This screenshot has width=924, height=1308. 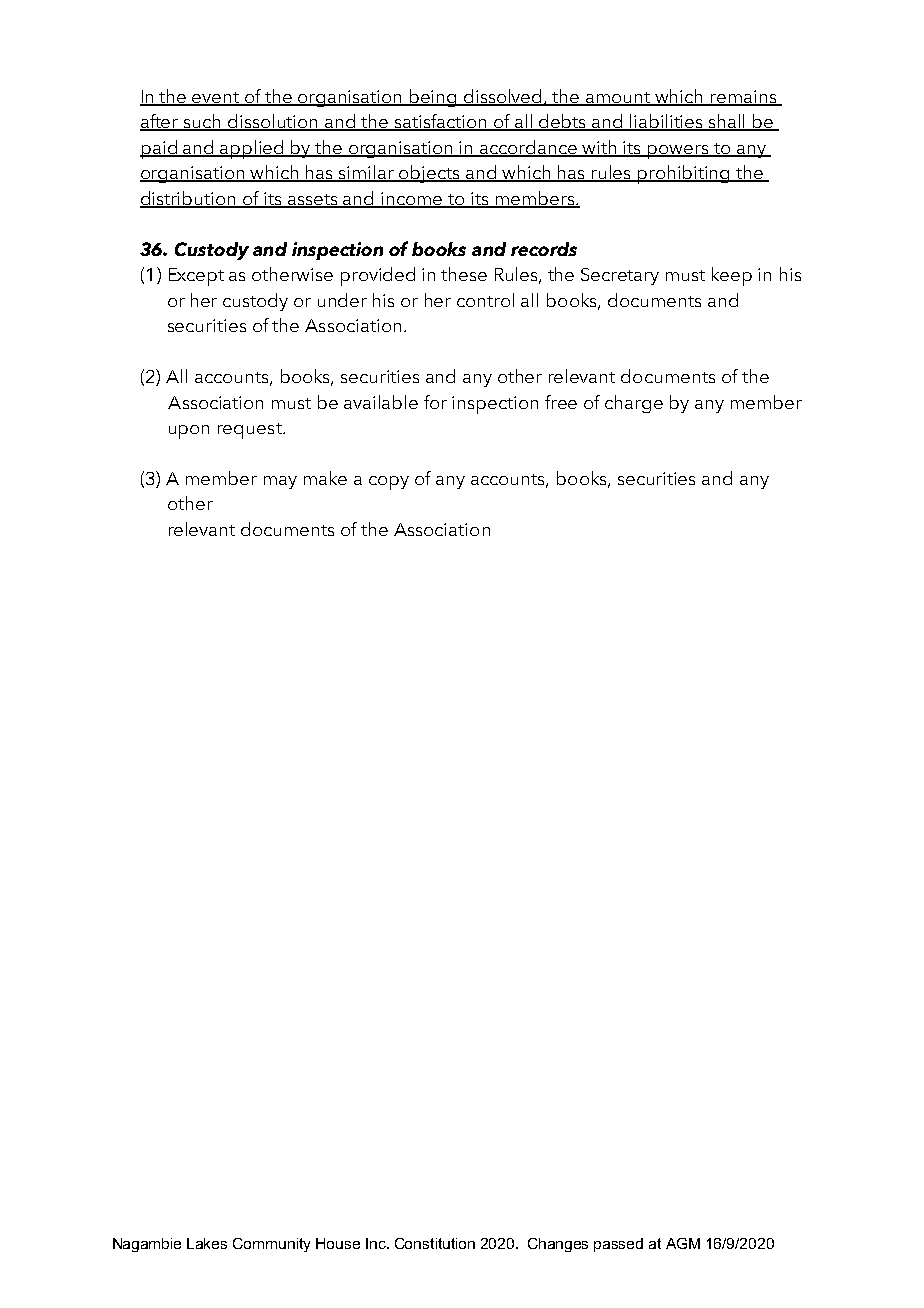 I want to click on satisfaction, so click(x=441, y=122).
